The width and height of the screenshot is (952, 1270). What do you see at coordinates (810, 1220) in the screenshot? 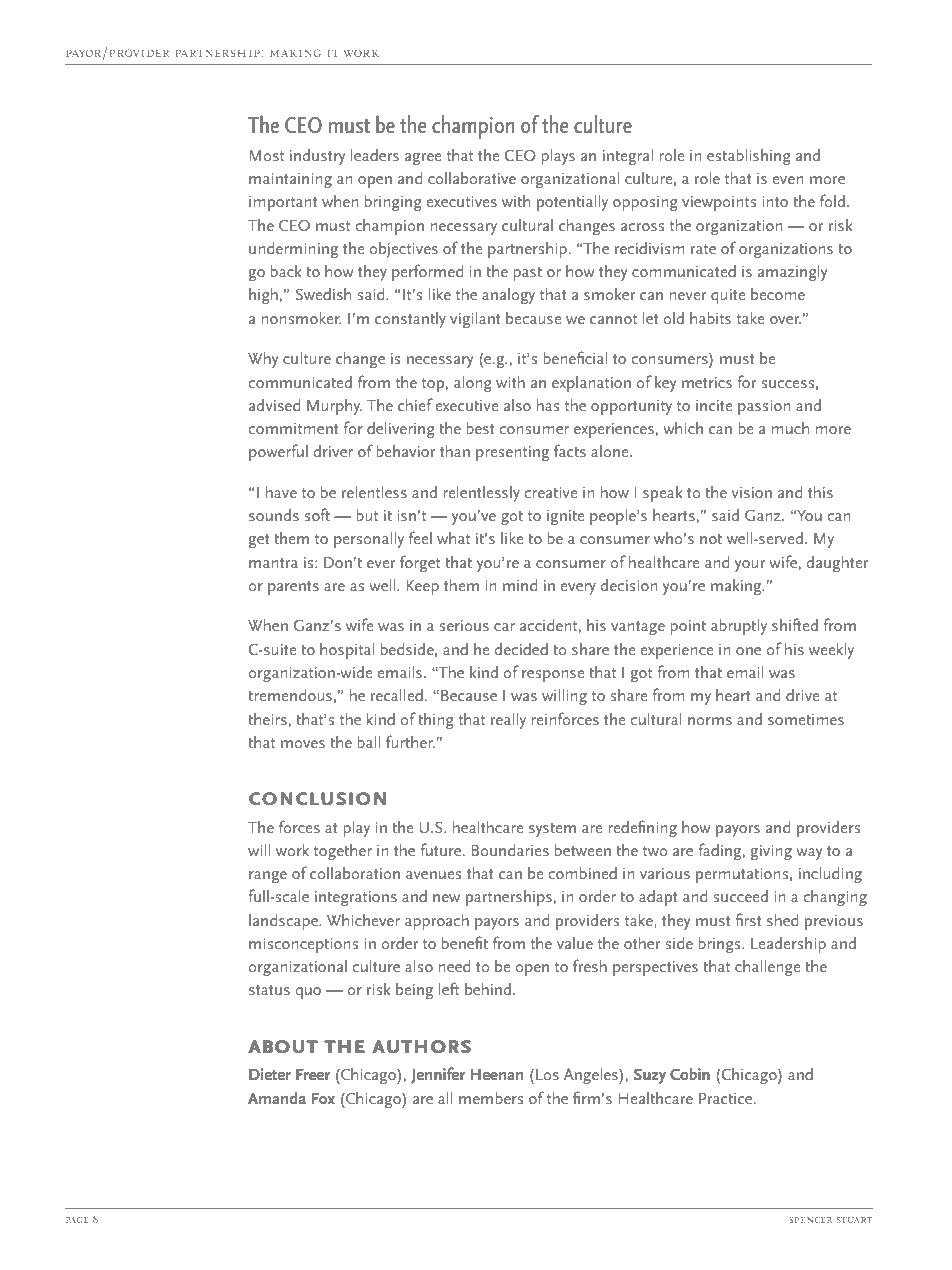
I see `spencer` at bounding box center [810, 1220].
